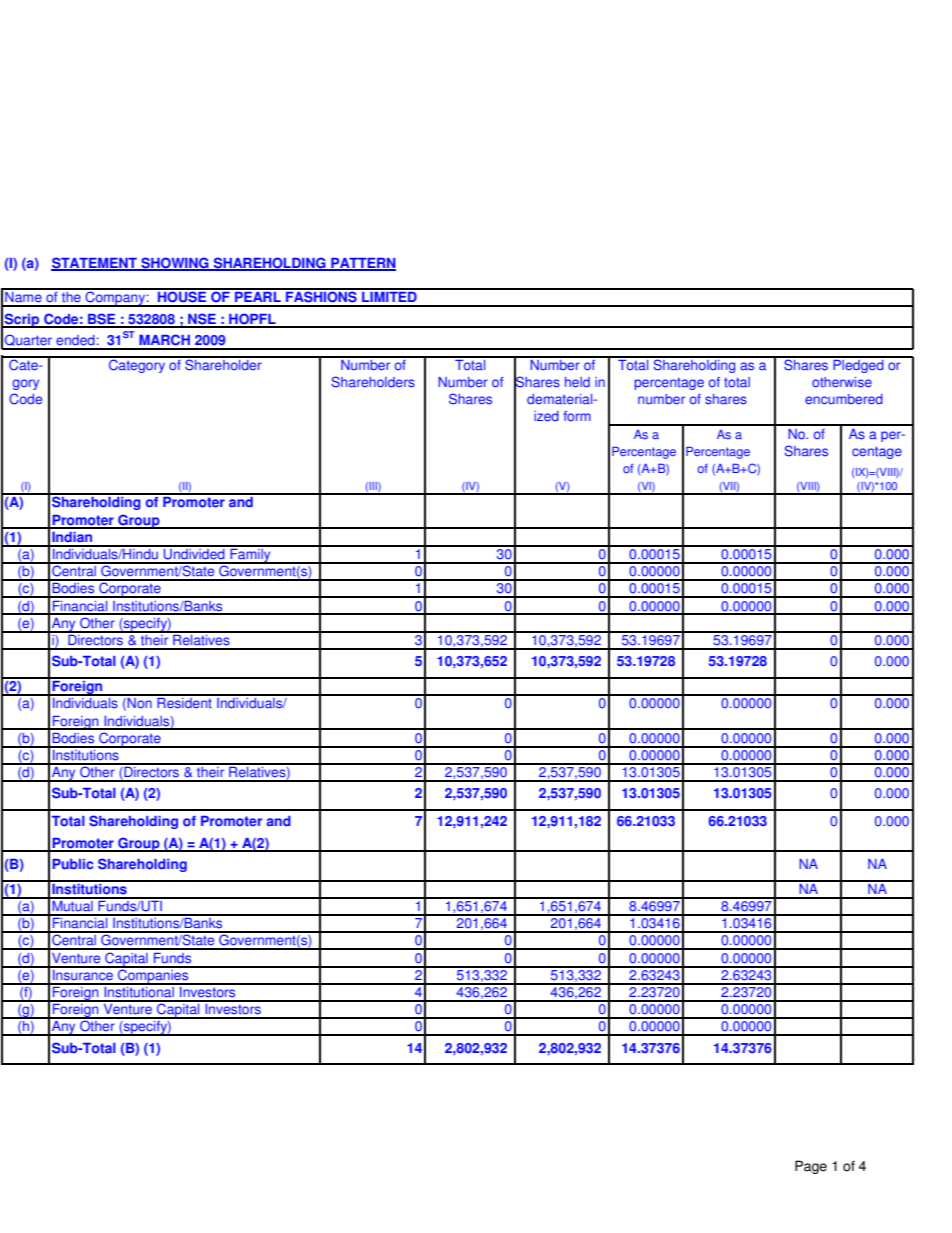 This image has height=1233, width=952. Describe the element at coordinates (577, 382) in the image. I see `held` at that location.
